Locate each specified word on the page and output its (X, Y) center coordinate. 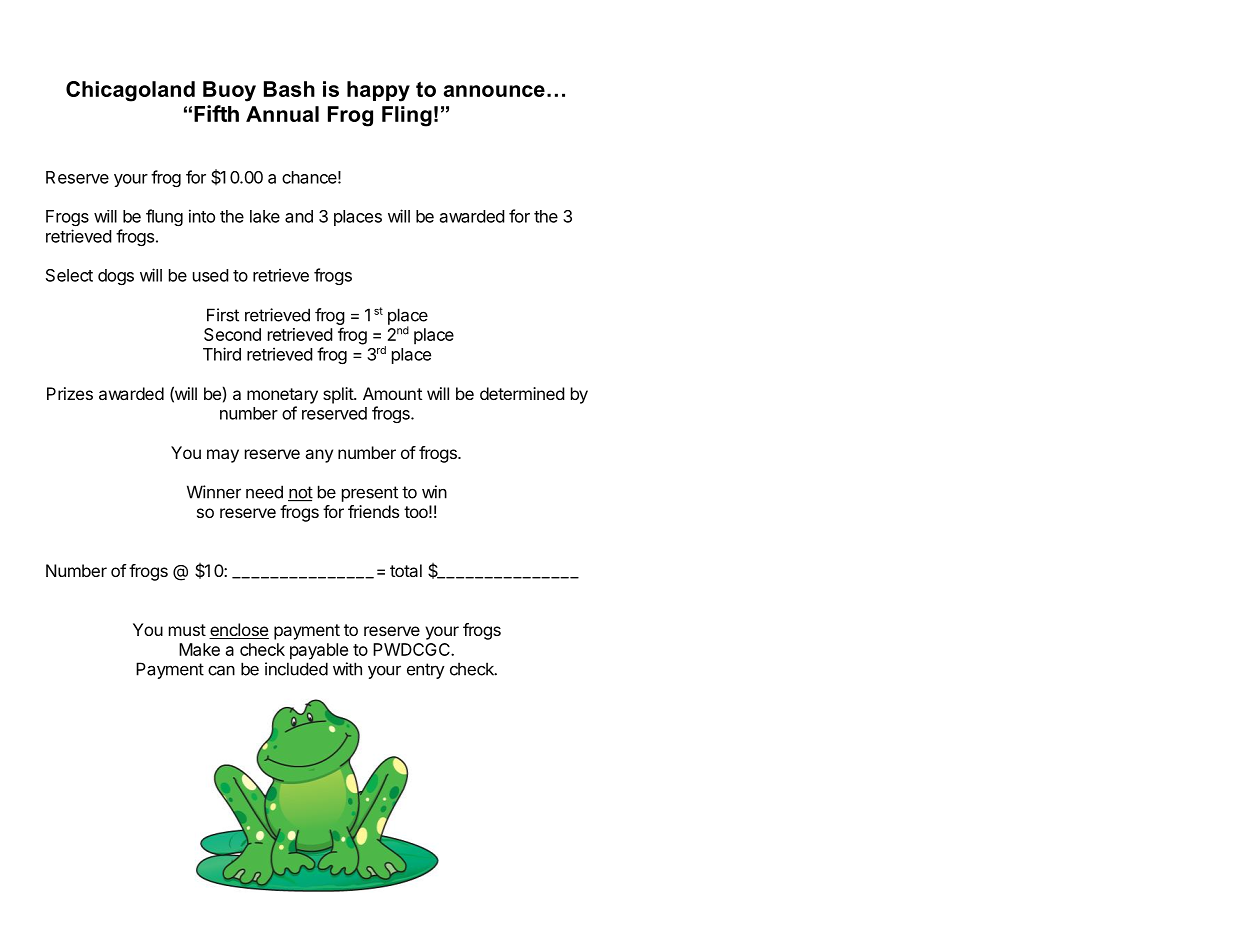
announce (494, 91)
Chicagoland (130, 91)
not (300, 493)
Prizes (70, 393)
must (187, 630)
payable (319, 651)
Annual (282, 114)
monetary (282, 396)
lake (265, 216)
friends (373, 511)
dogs (116, 277)
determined (522, 393)
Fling (407, 116)
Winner (214, 492)
